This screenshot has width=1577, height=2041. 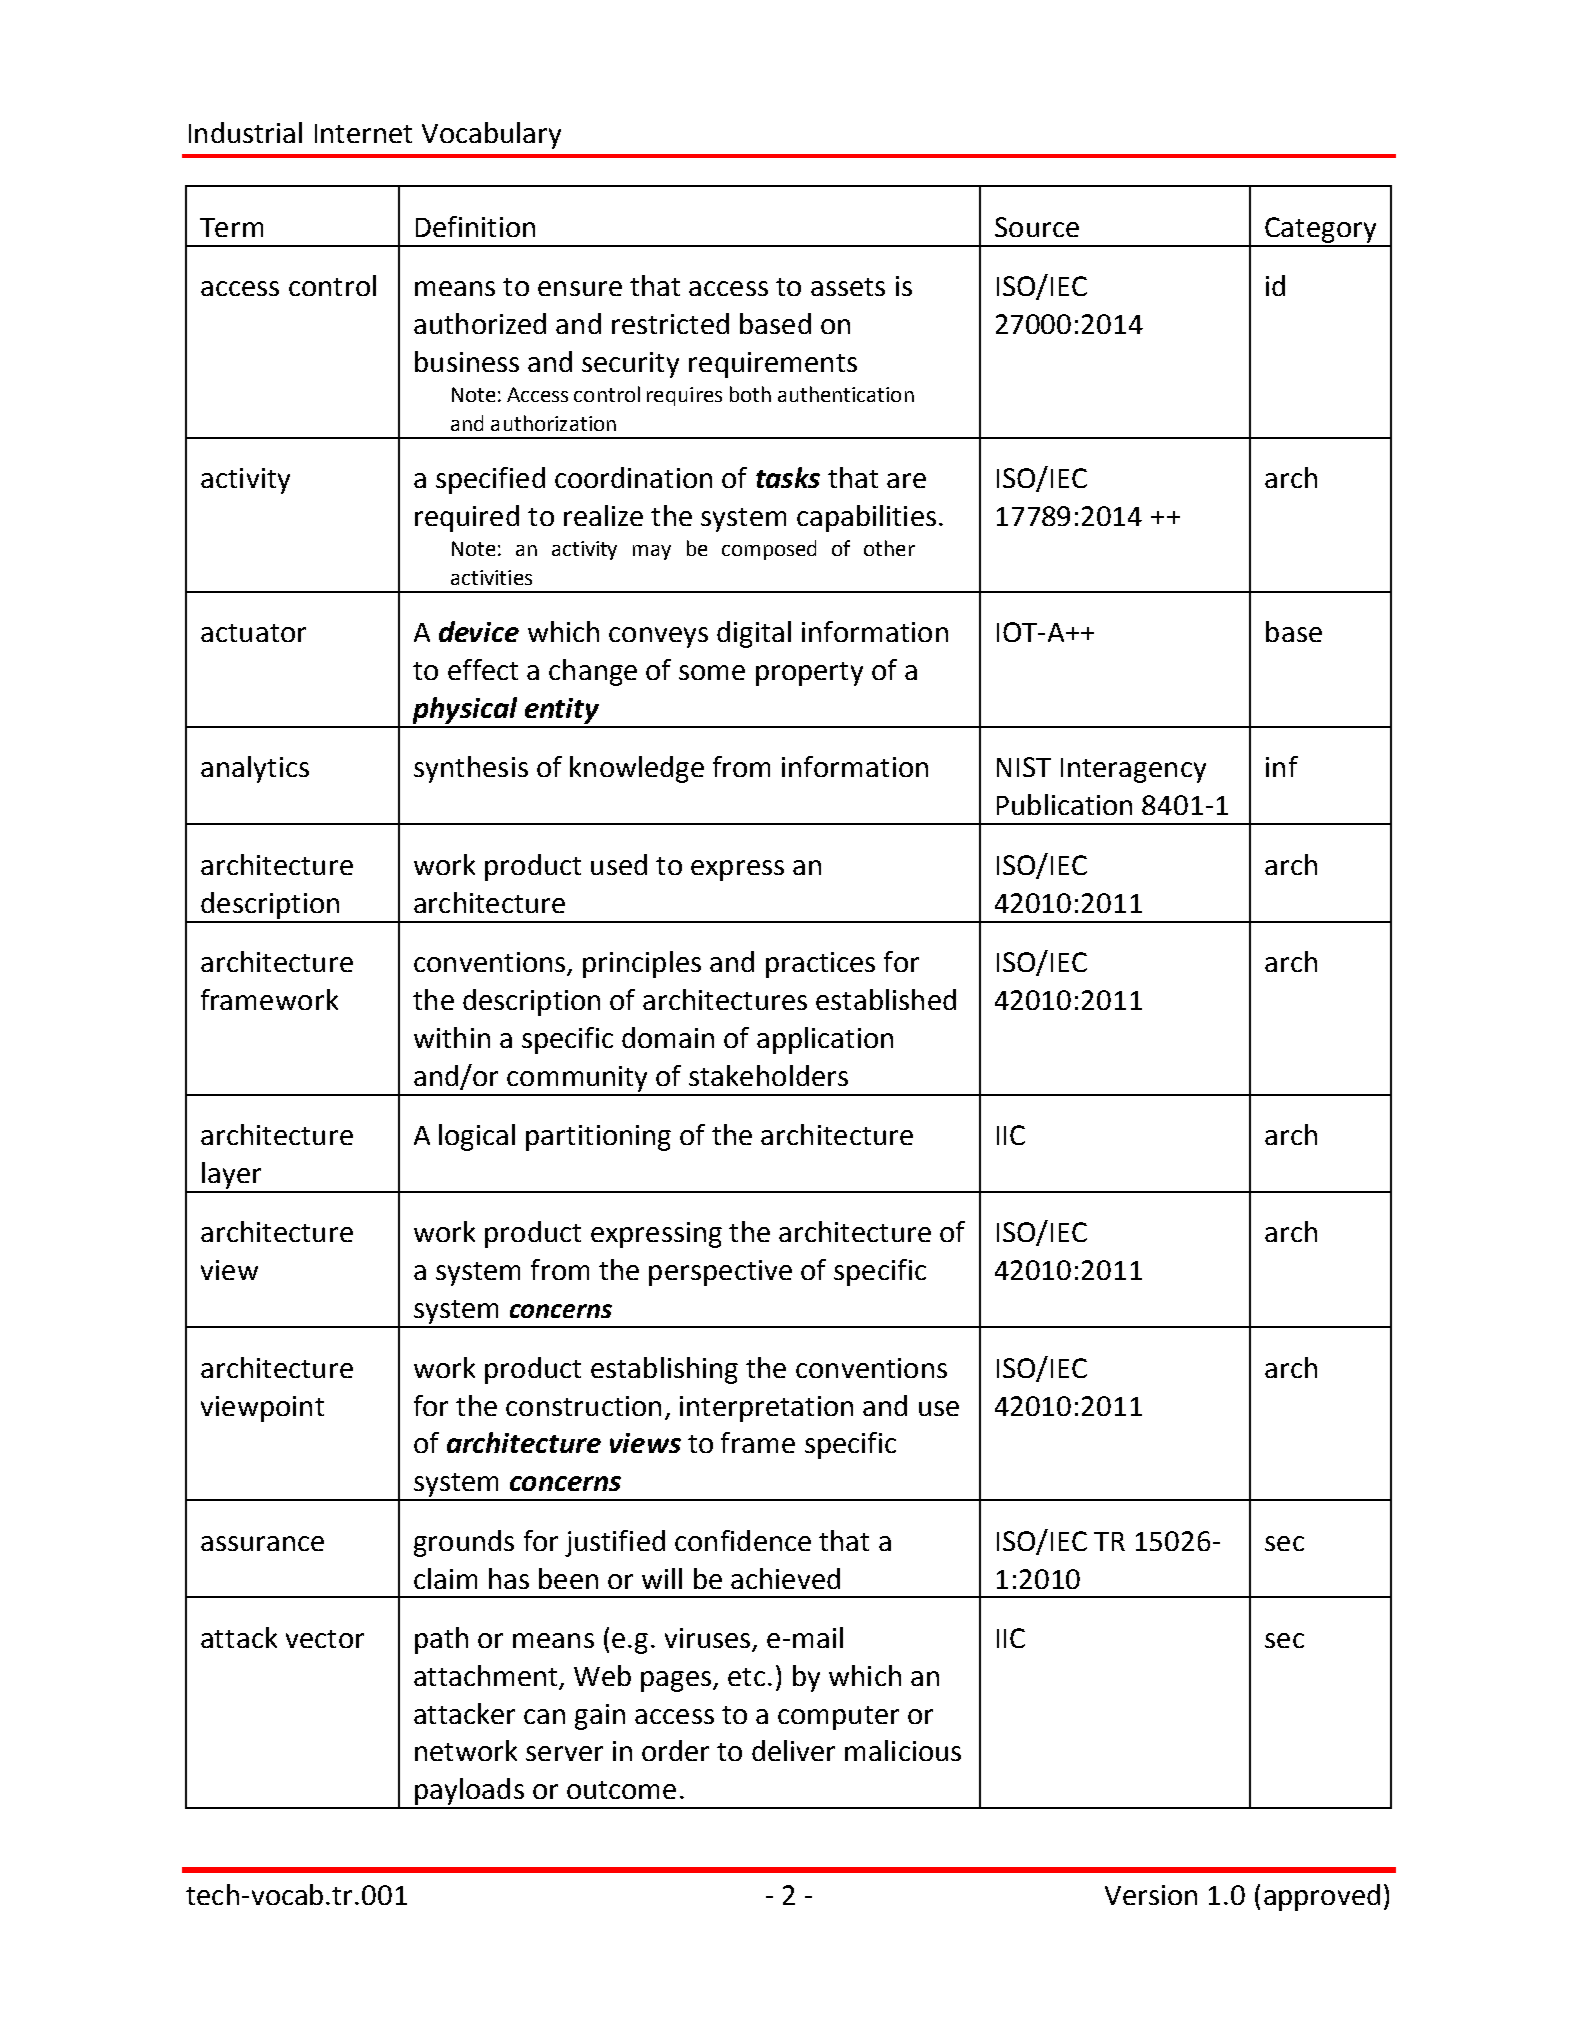 What do you see at coordinates (848, 287) in the screenshot?
I see `assets` at bounding box center [848, 287].
